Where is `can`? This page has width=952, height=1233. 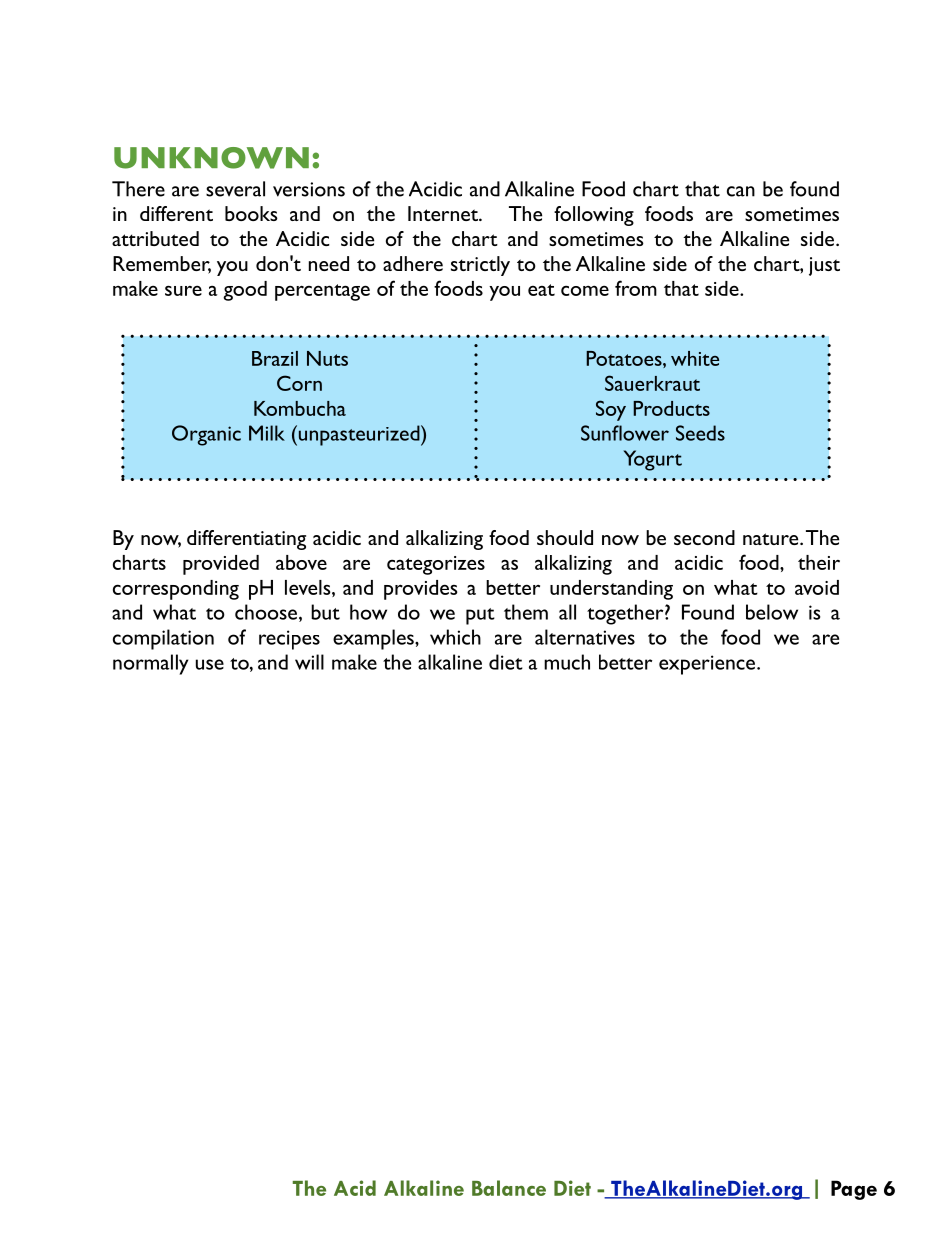 can is located at coordinates (741, 191).
